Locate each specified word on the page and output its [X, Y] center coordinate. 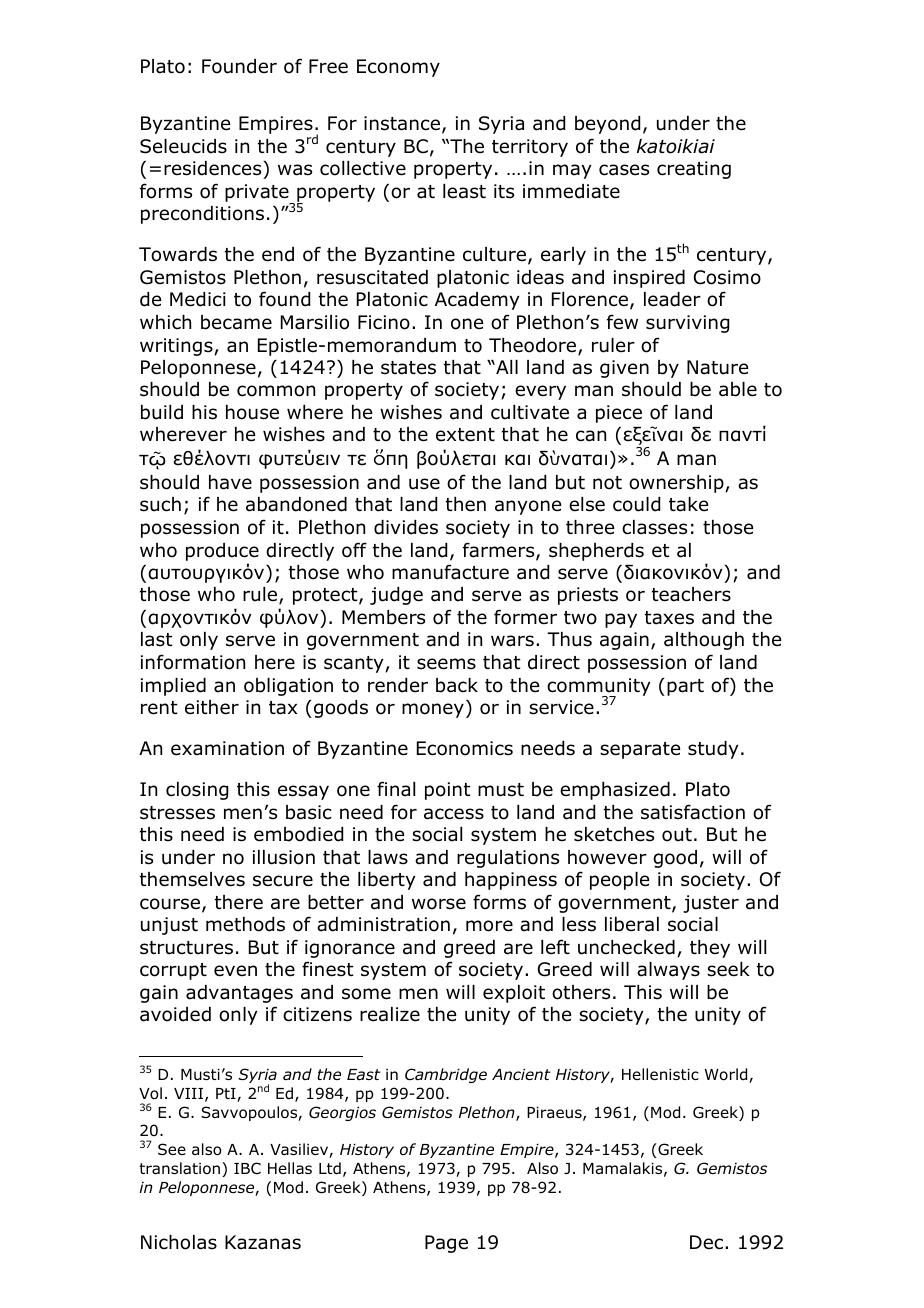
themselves [192, 879]
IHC [247, 1168]
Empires [276, 125]
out [677, 835]
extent [465, 435]
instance [403, 124]
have [230, 482]
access [454, 814]
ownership [677, 484]
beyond [607, 125]
